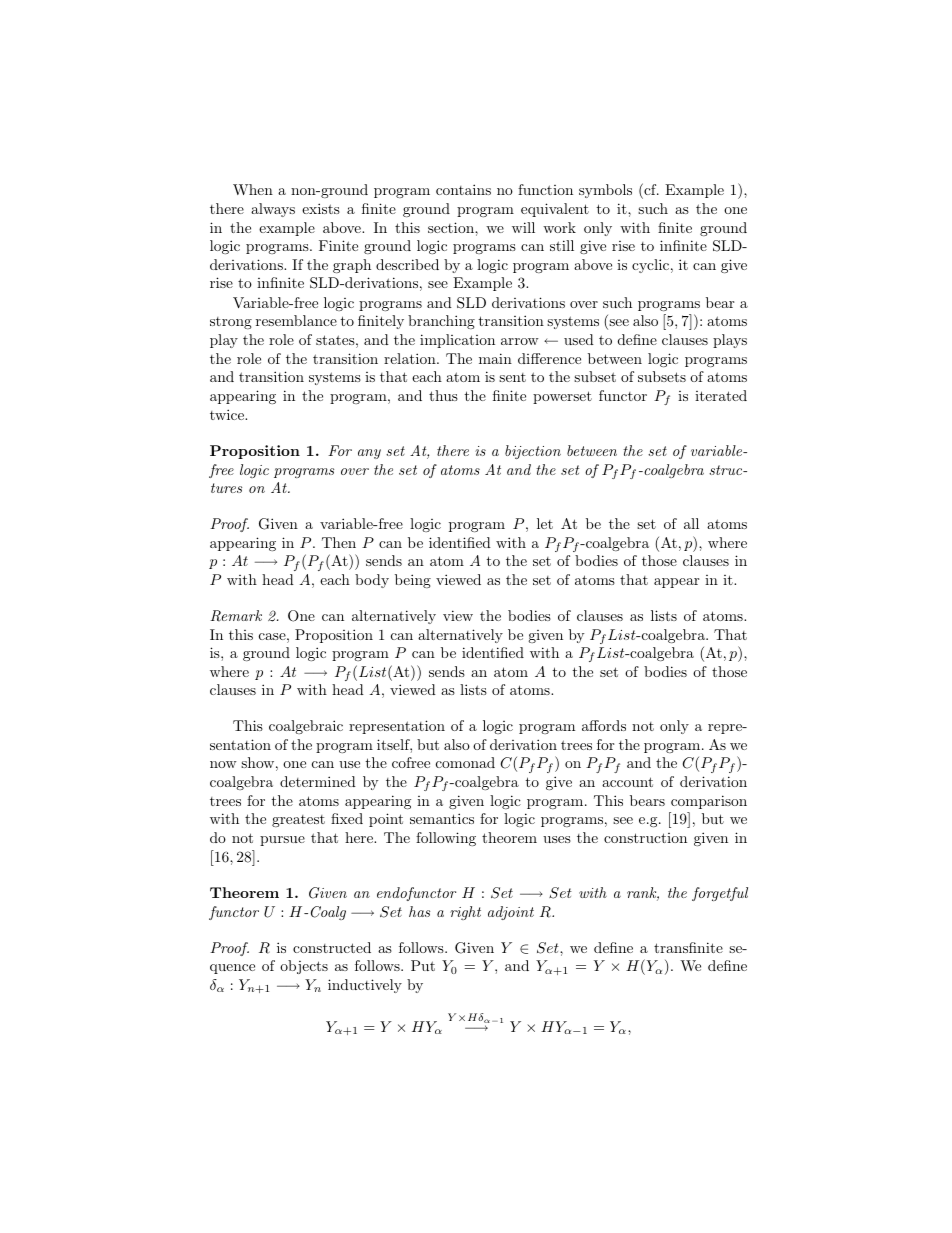 The height and width of the image is (1233, 952). What do you see at coordinates (236, 616) in the image?
I see `Remark` at bounding box center [236, 616].
